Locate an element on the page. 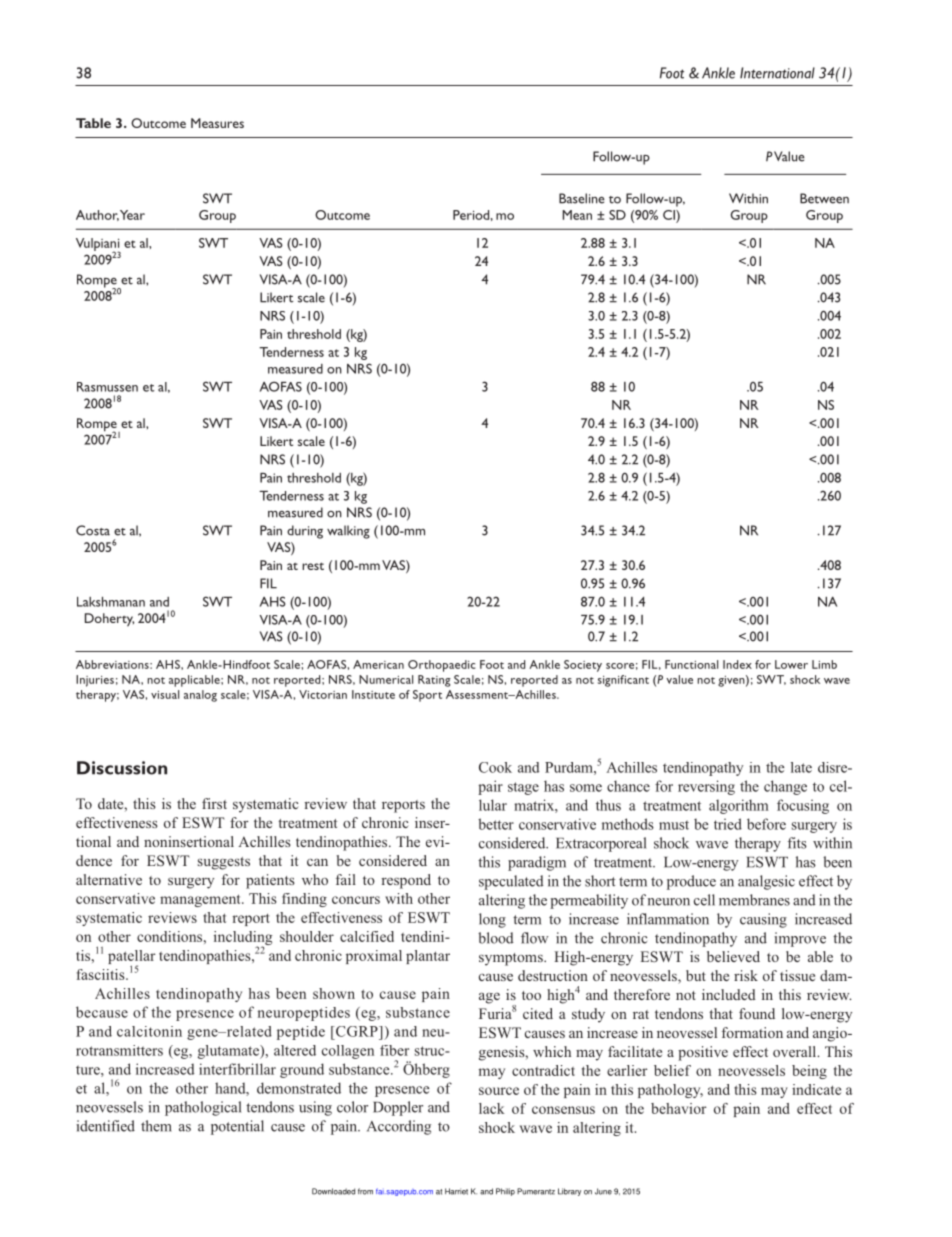 The height and width of the image is (1237, 952). Index is located at coordinates (737, 664).
